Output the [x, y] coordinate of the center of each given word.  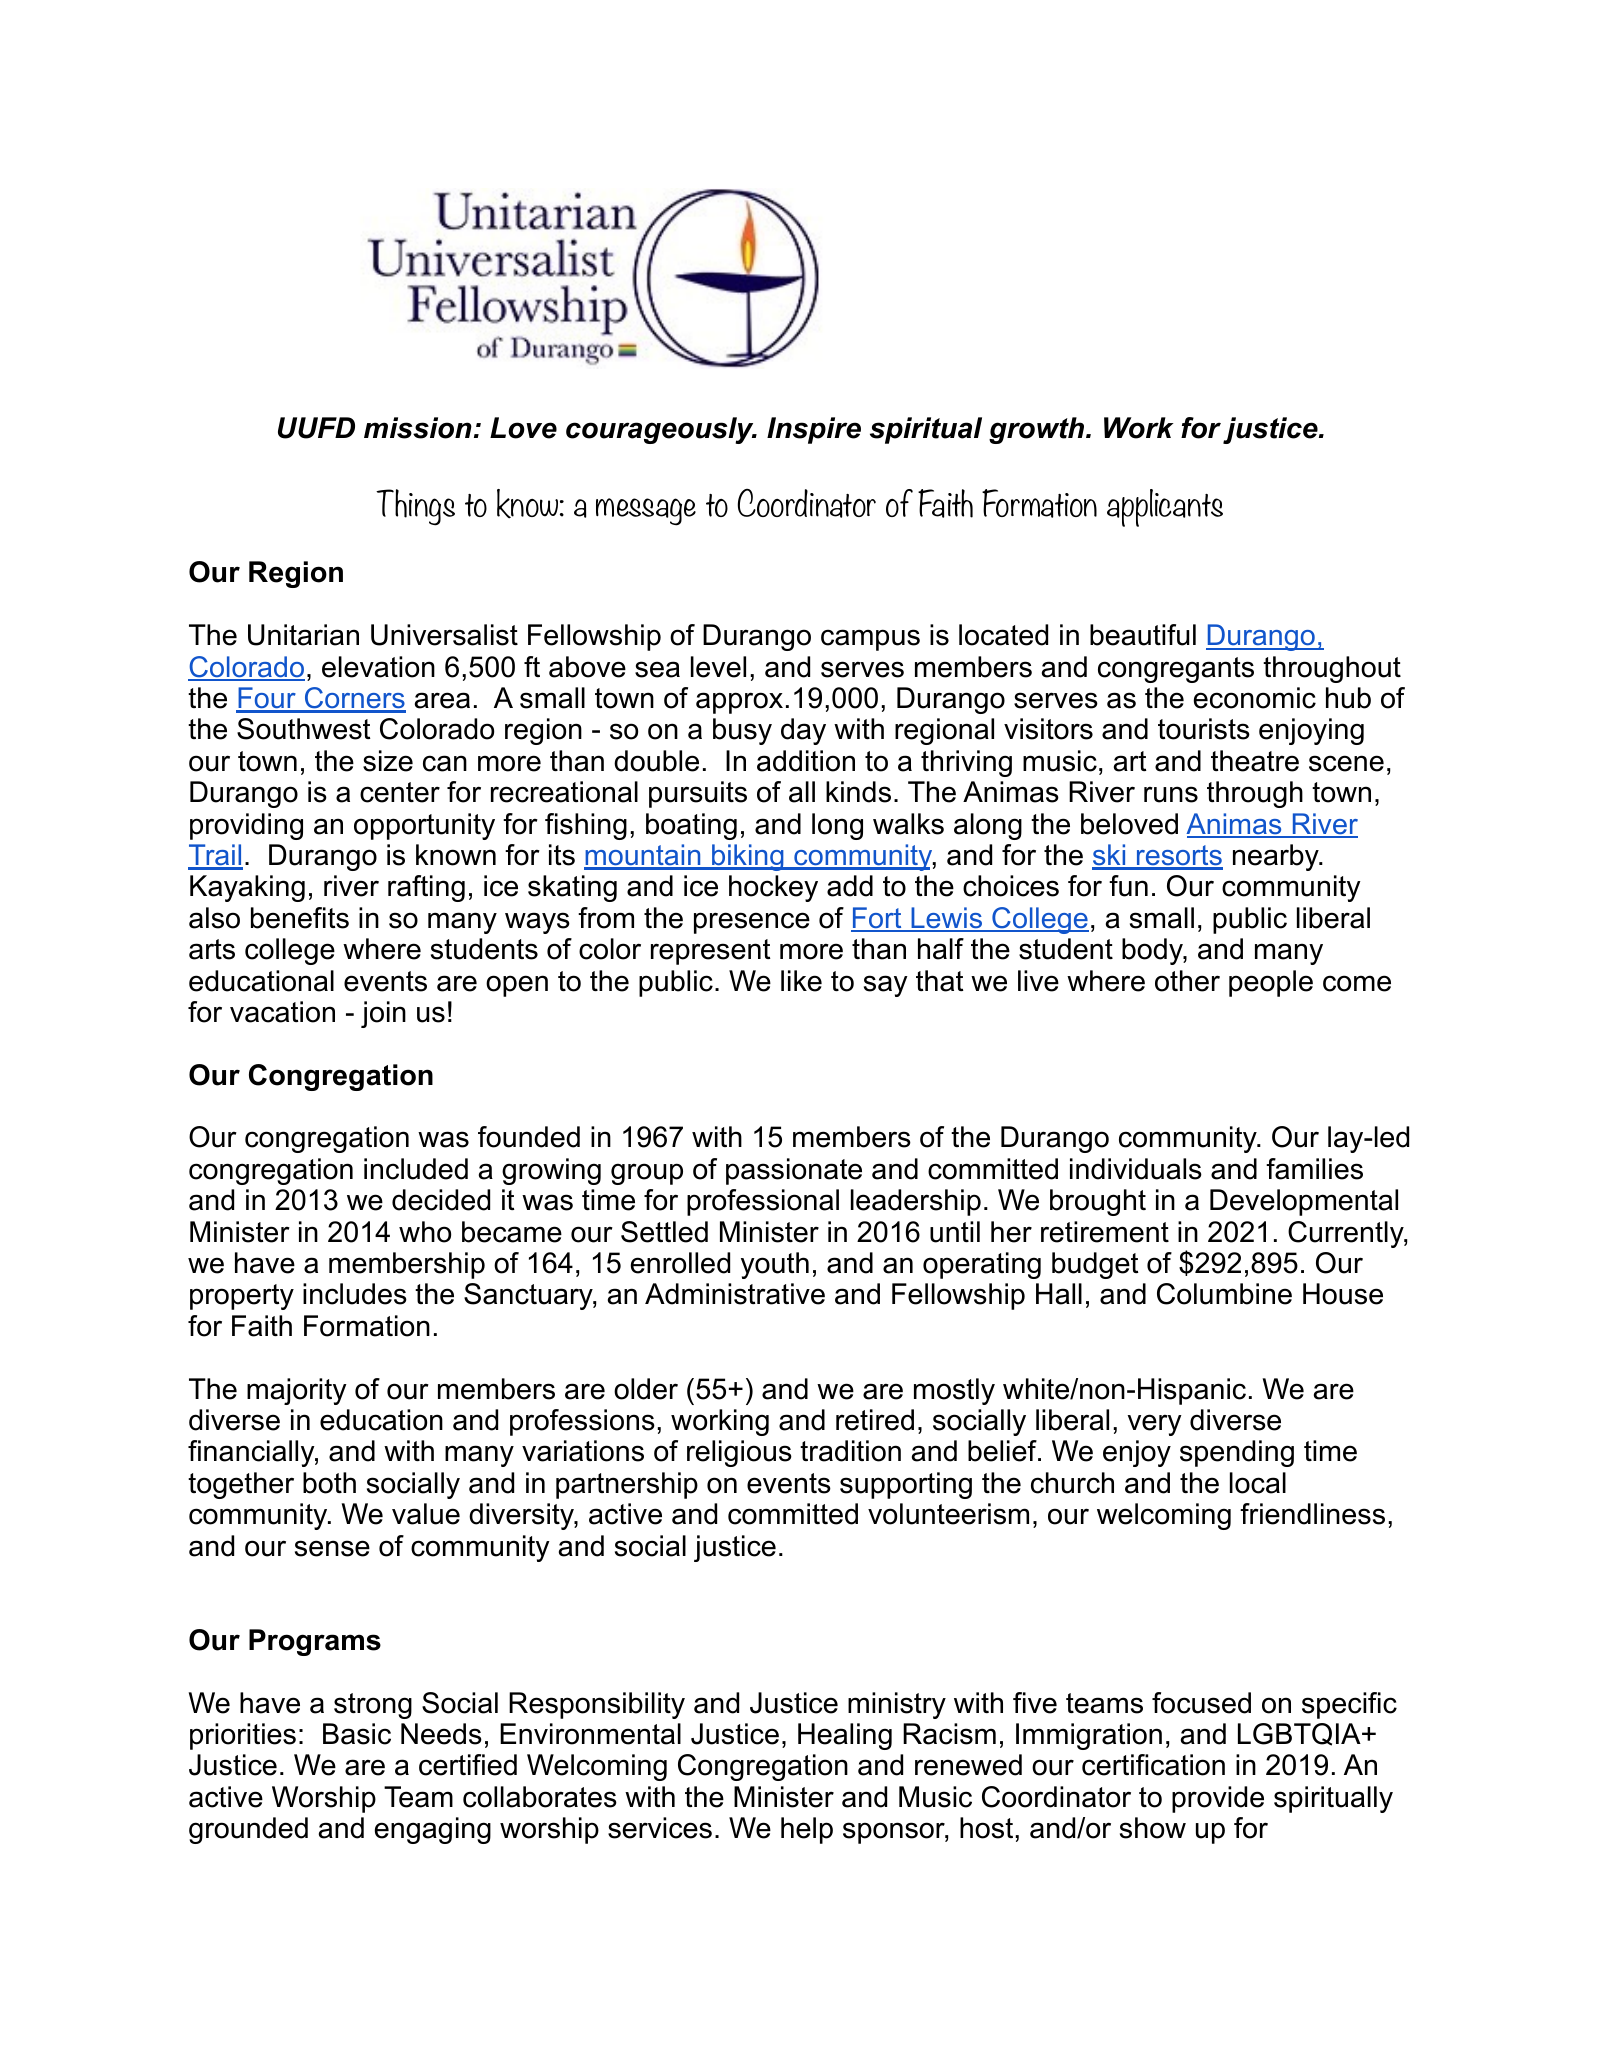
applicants [1165, 508]
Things [415, 507]
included [416, 1169]
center [400, 792]
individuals [1136, 1169]
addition [806, 761]
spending [1237, 1453]
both [329, 1483]
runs [1171, 794]
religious [739, 1453]
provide [1218, 1799]
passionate [794, 1171]
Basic [357, 1734]
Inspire [814, 430]
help [807, 1830]
